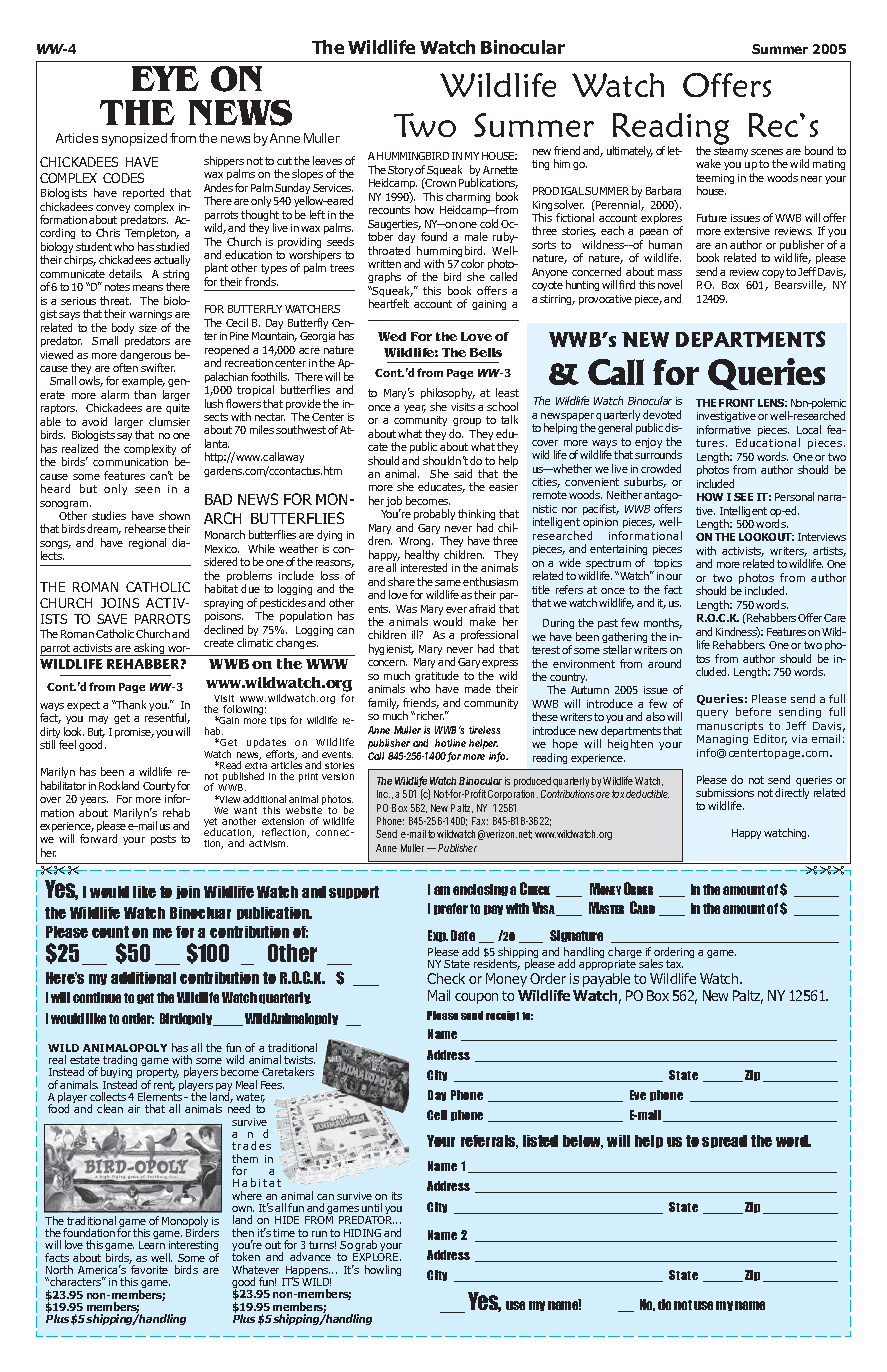 The width and height of the image is (887, 1372). I want to click on EYE, so click(165, 78).
